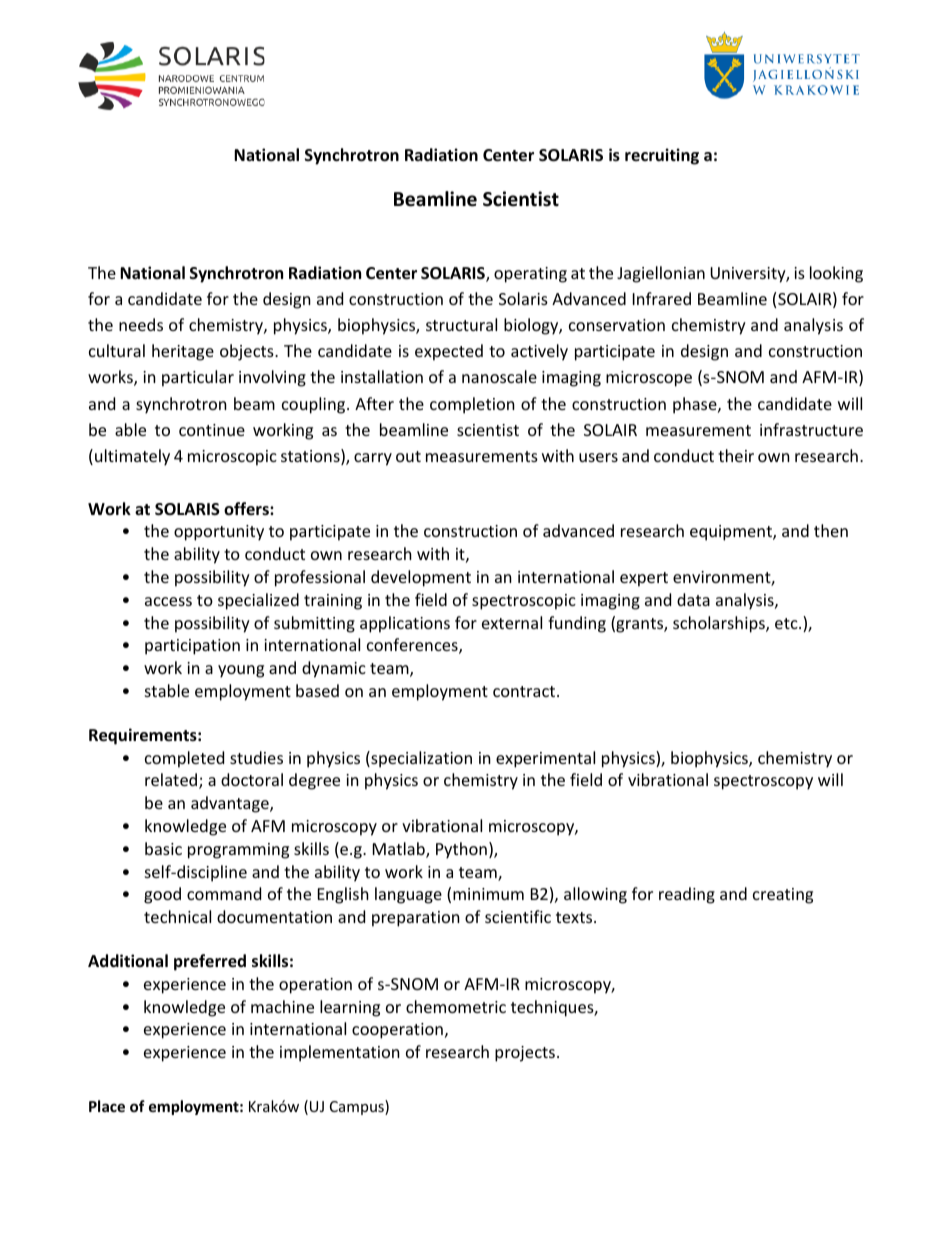 The image size is (952, 1233). What do you see at coordinates (212, 430) in the document?
I see `continue` at bounding box center [212, 430].
